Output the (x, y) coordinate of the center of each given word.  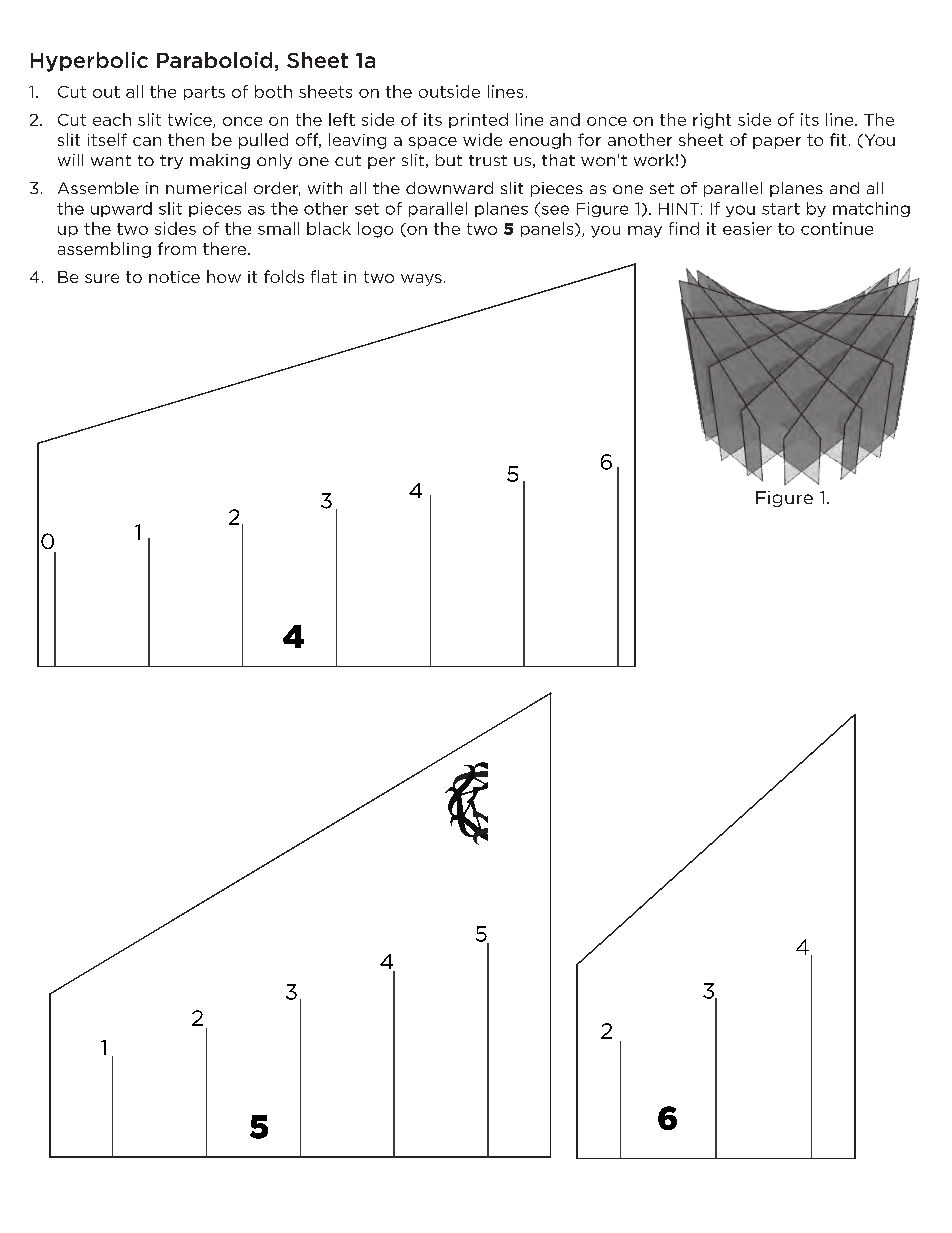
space (433, 143)
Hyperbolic (89, 62)
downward (449, 188)
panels (548, 229)
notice (174, 277)
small (278, 228)
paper (777, 143)
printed (478, 120)
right (712, 121)
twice (191, 120)
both (273, 91)
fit (838, 139)
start (781, 209)
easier (747, 228)
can (147, 141)
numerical (206, 188)
